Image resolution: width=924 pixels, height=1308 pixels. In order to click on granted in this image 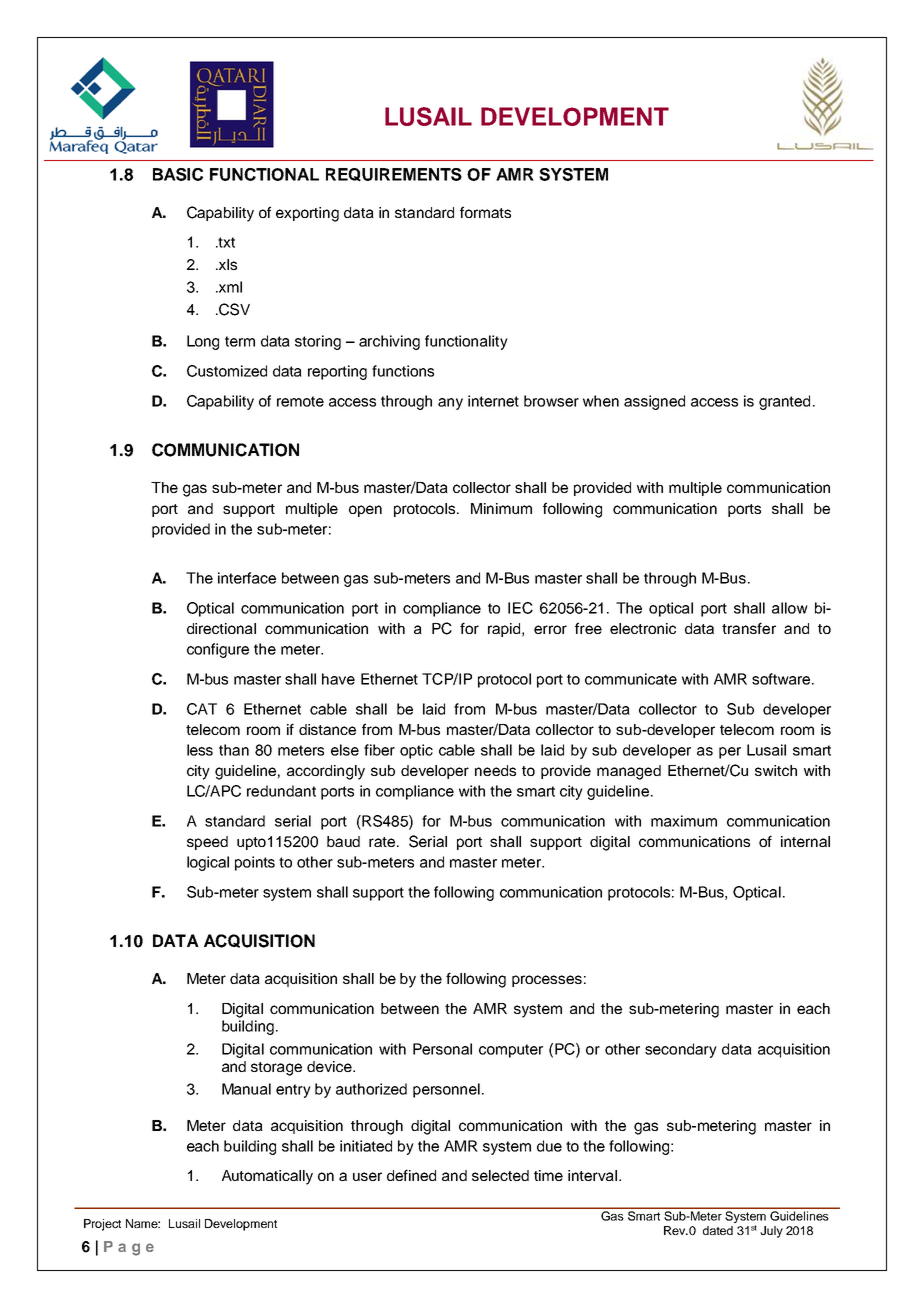, I will do `click(784, 402)`.
